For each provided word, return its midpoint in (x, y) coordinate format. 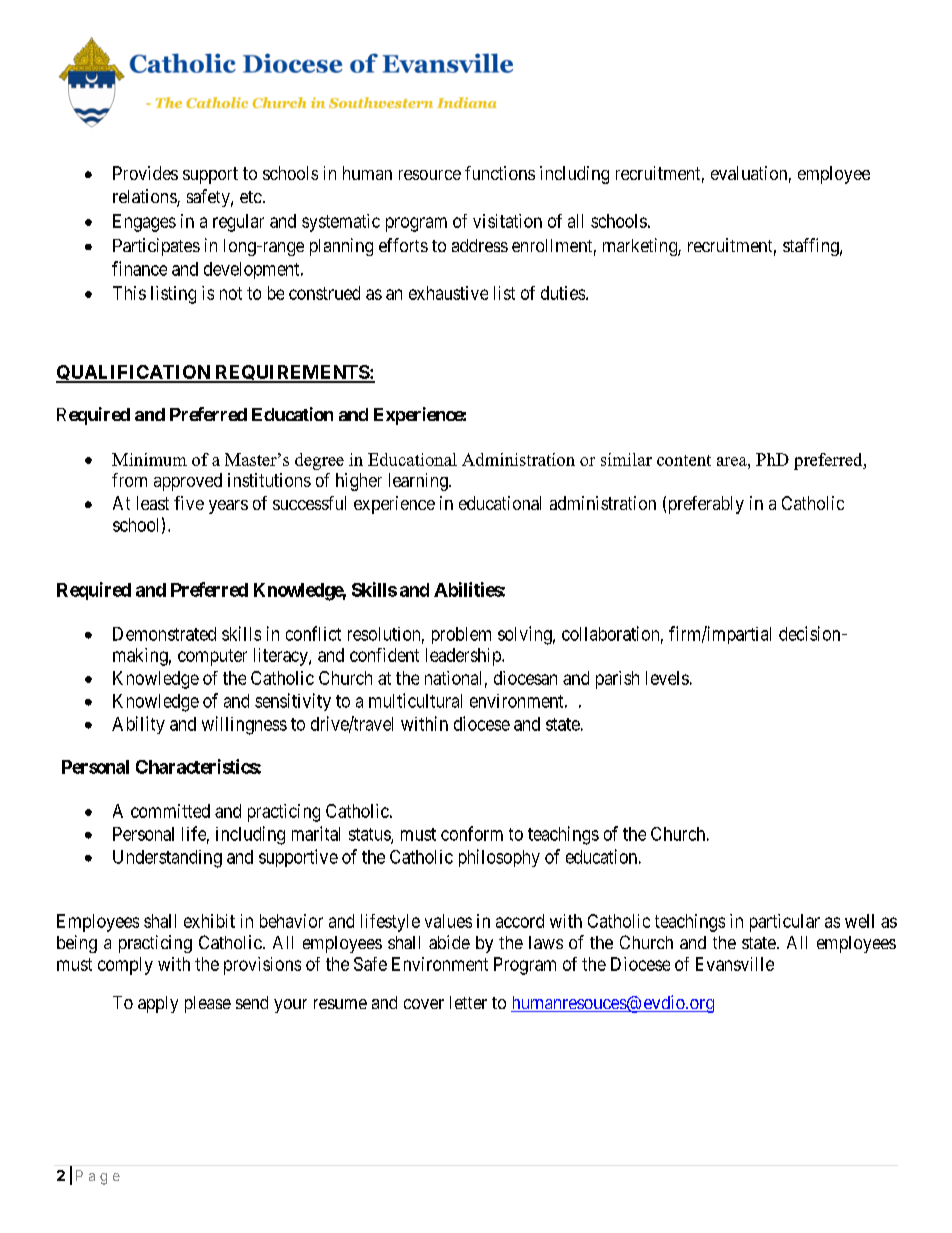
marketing (641, 247)
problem (461, 635)
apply (158, 1004)
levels (667, 678)
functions (500, 173)
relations (145, 197)
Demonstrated (164, 634)
